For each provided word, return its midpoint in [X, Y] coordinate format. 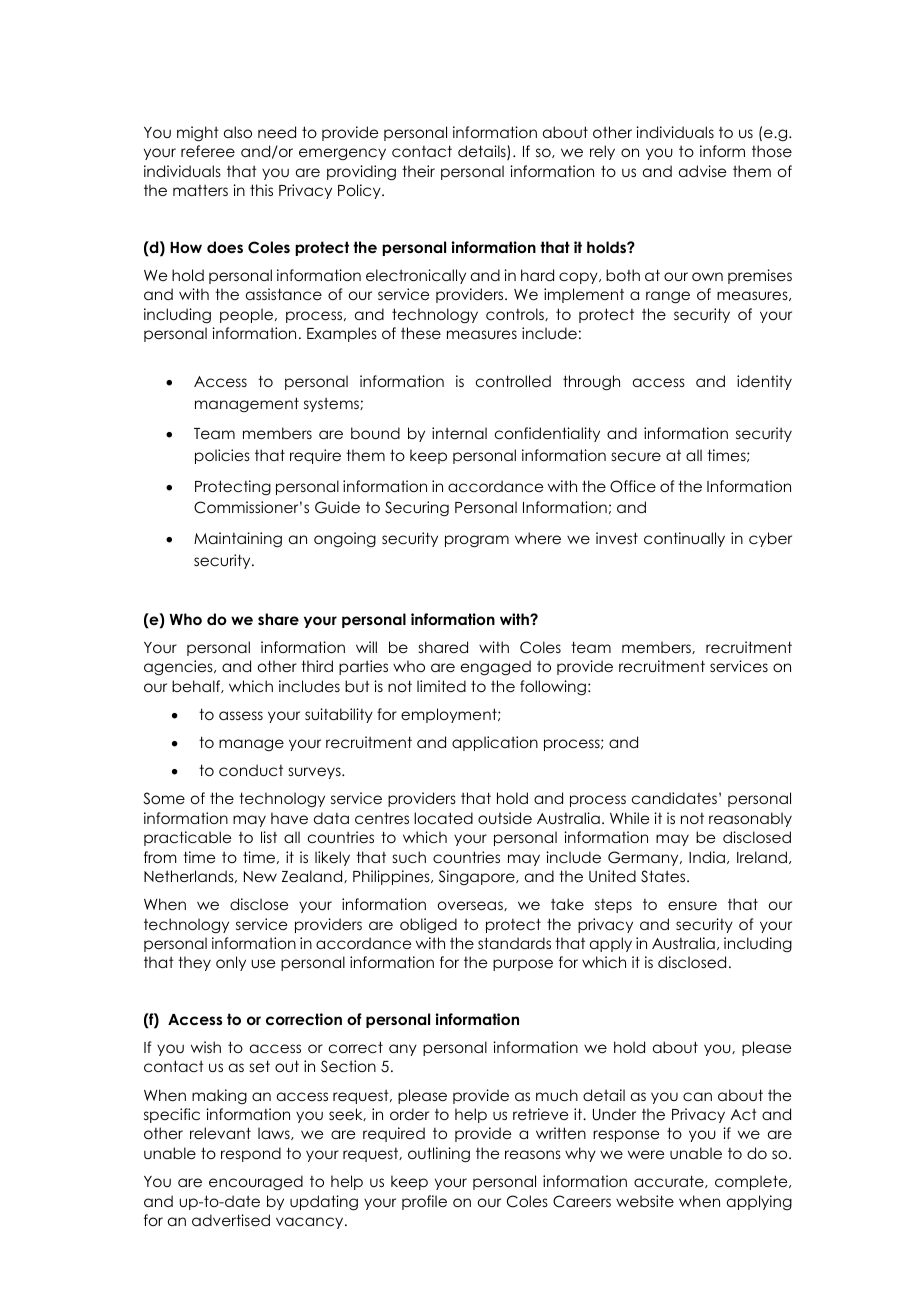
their [418, 171]
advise [702, 171]
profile [424, 1202]
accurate [670, 1181]
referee [208, 151]
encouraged [256, 1183]
